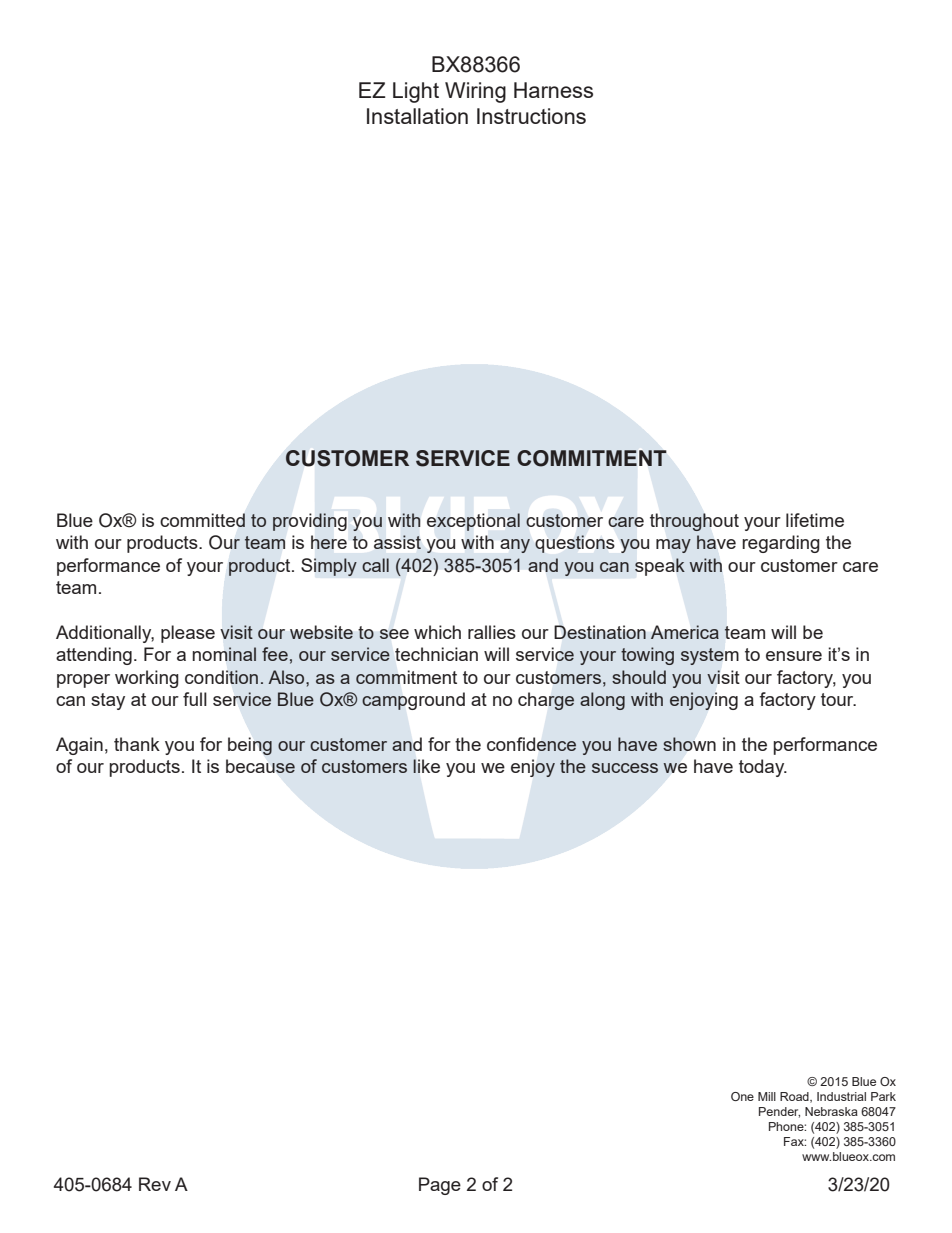  I want to click on Nebraska, so click(831, 1111).
